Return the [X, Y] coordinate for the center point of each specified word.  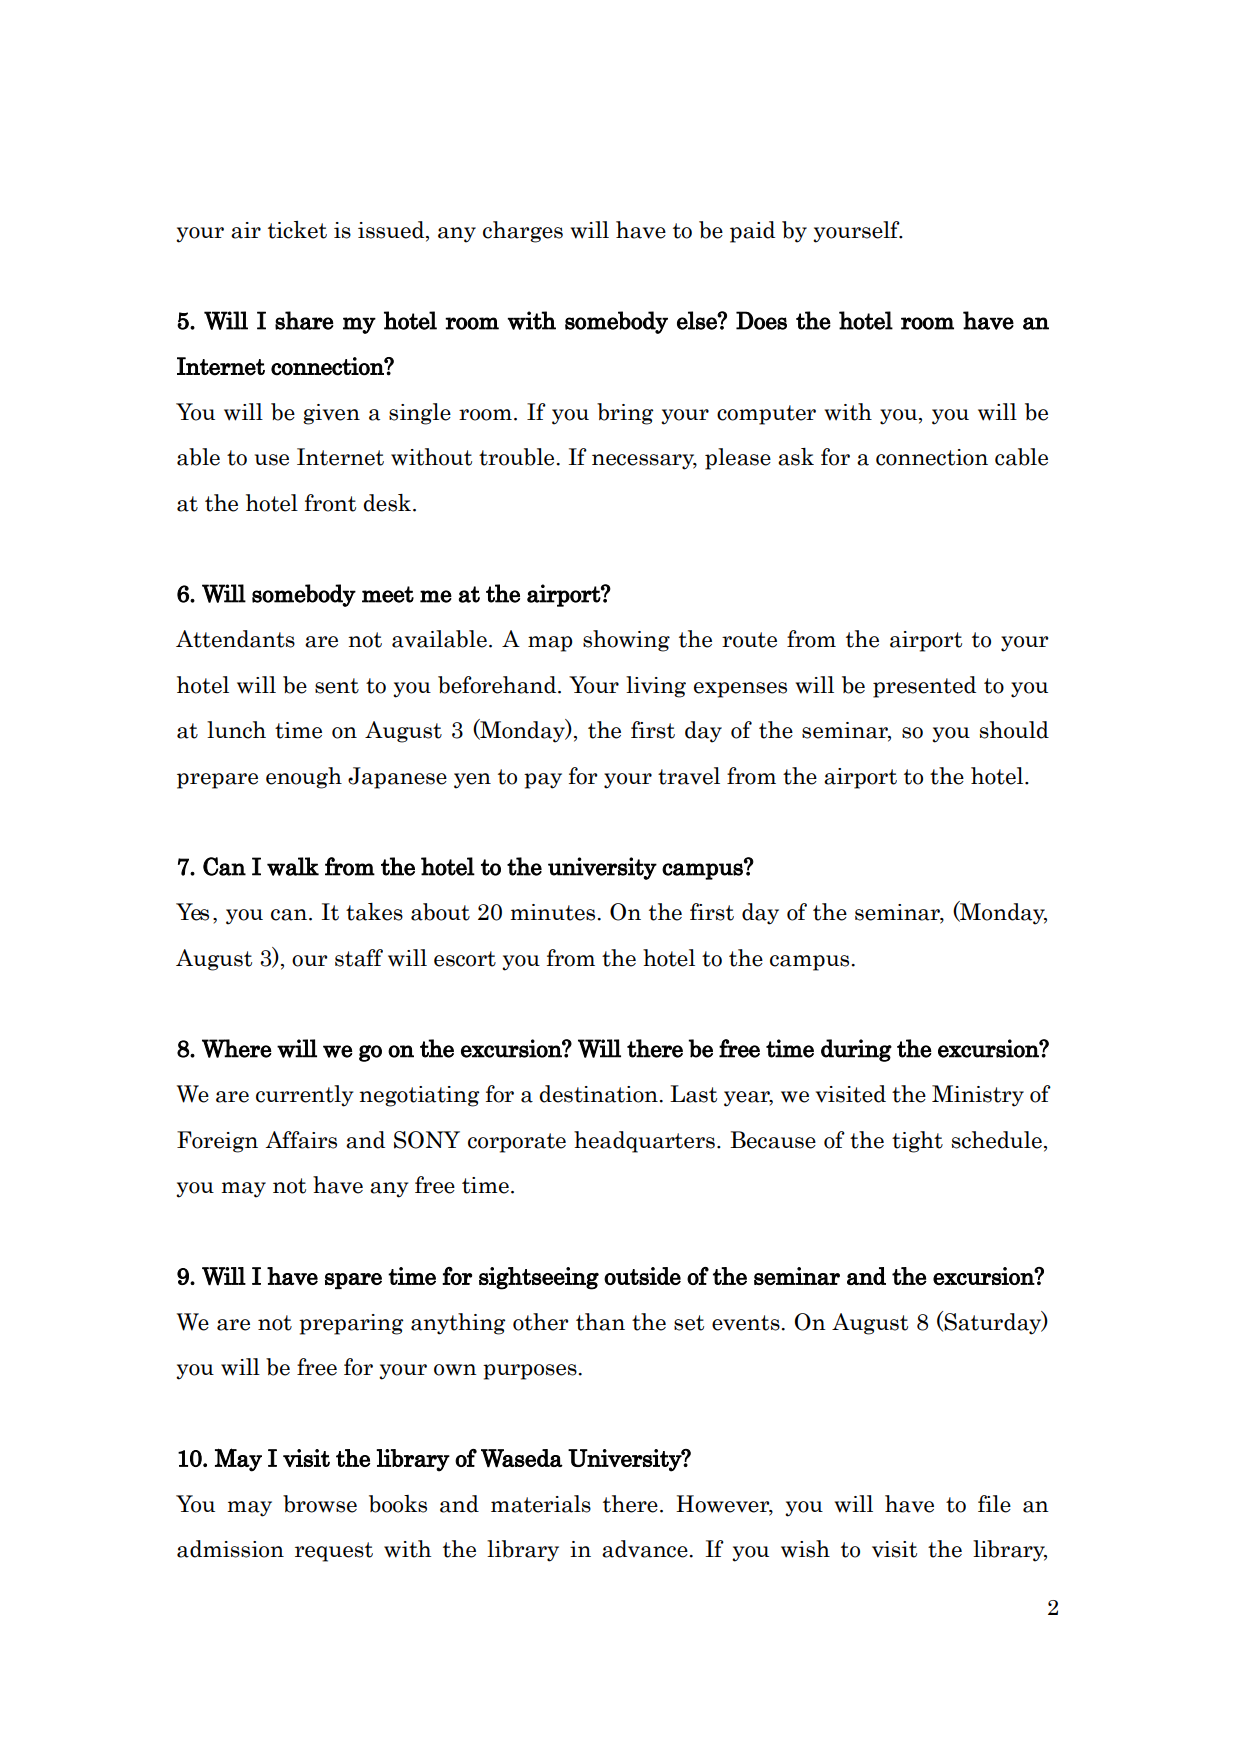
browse [320, 1504]
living [656, 687]
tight [917, 1142]
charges [523, 232]
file [994, 1504]
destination [599, 1094]
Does [761, 320]
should [1014, 730]
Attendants [235, 639]
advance [646, 1549]
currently [304, 1096]
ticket [297, 230]
